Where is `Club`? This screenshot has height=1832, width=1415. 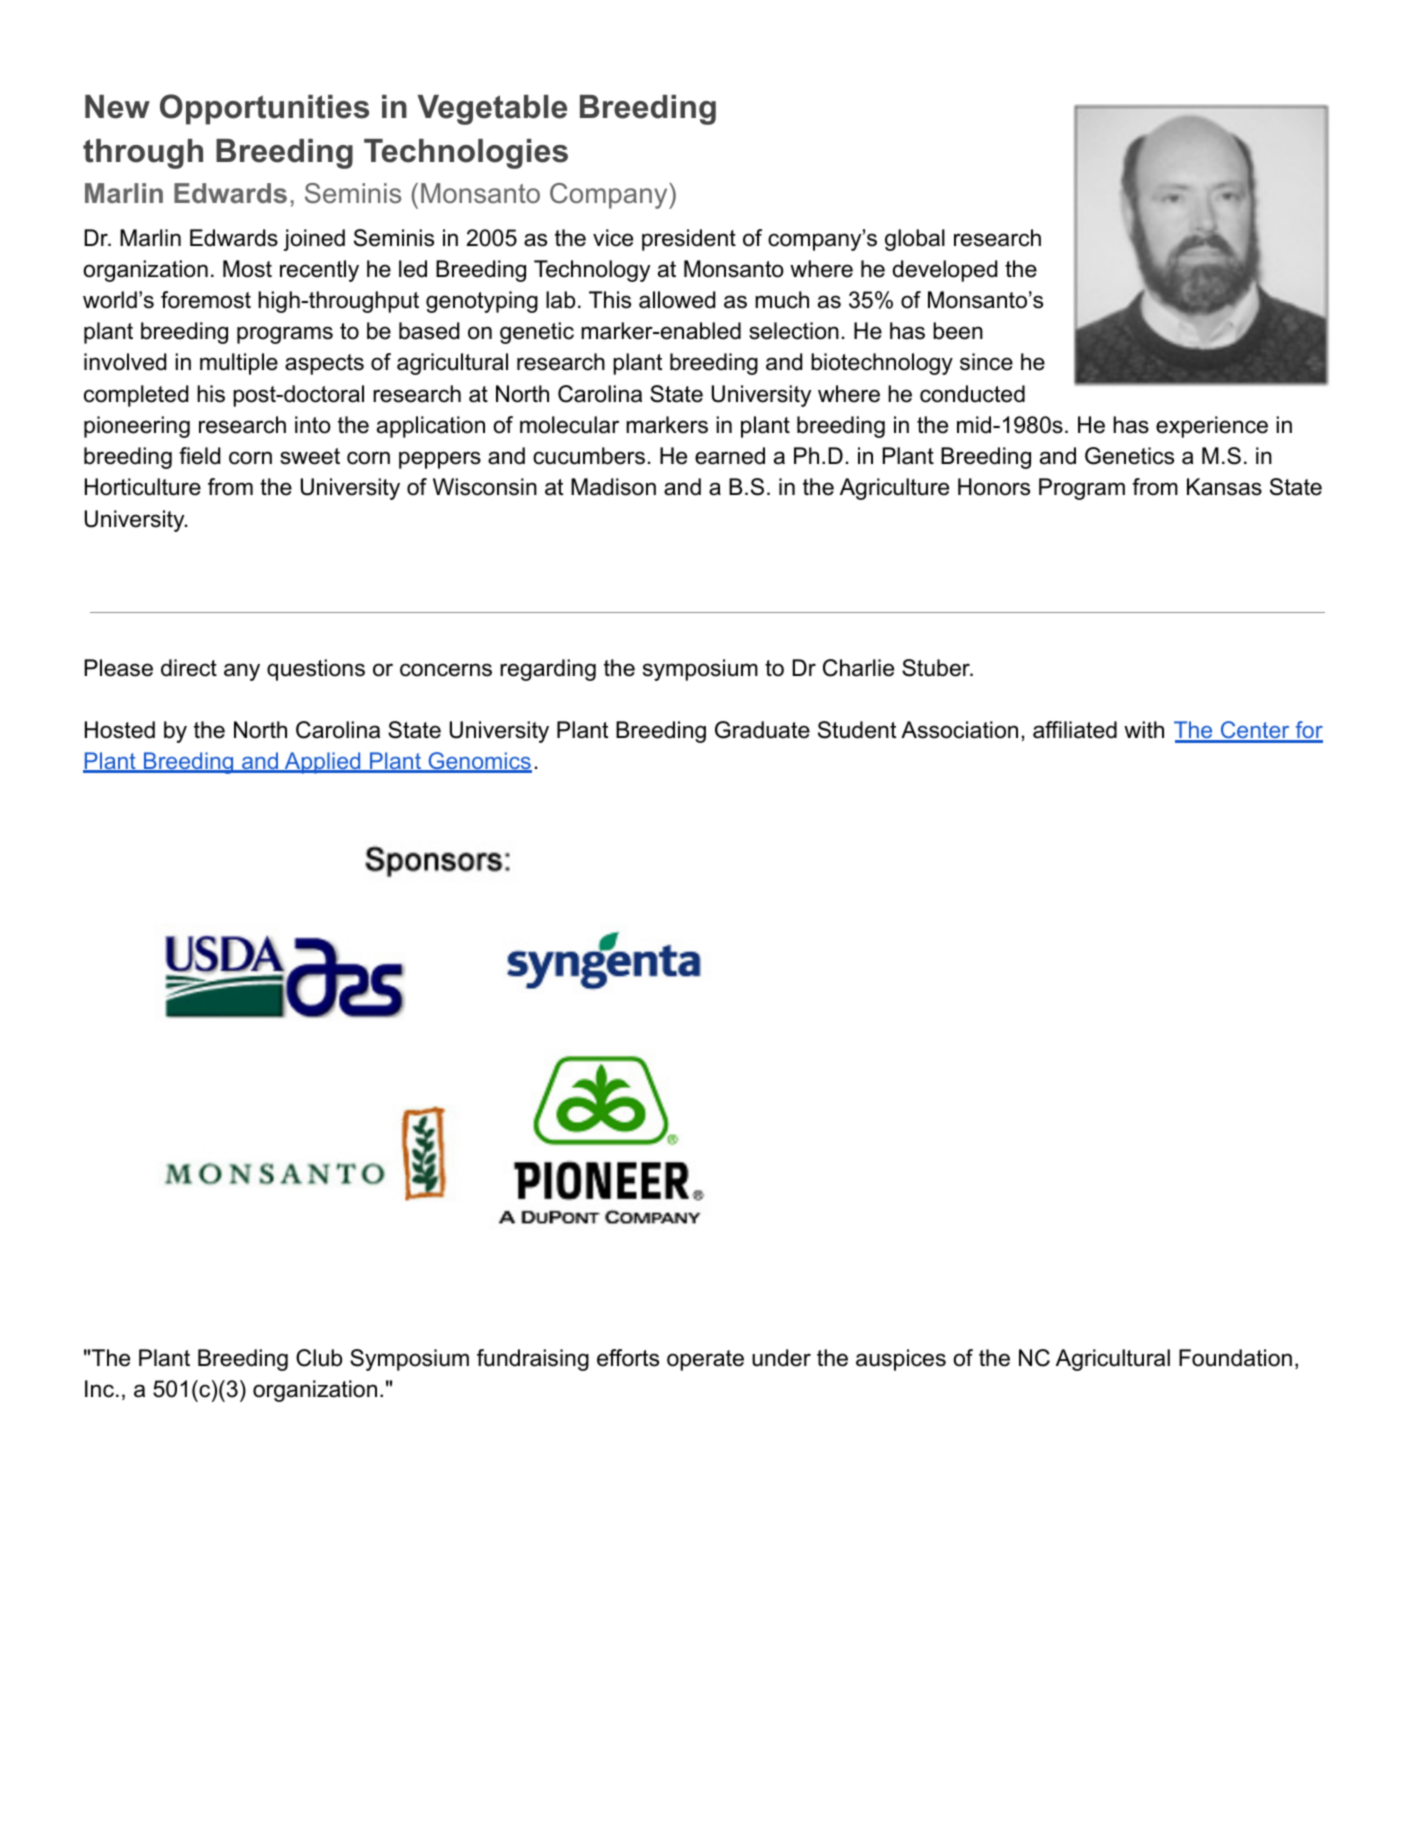 Club is located at coordinates (319, 1358).
